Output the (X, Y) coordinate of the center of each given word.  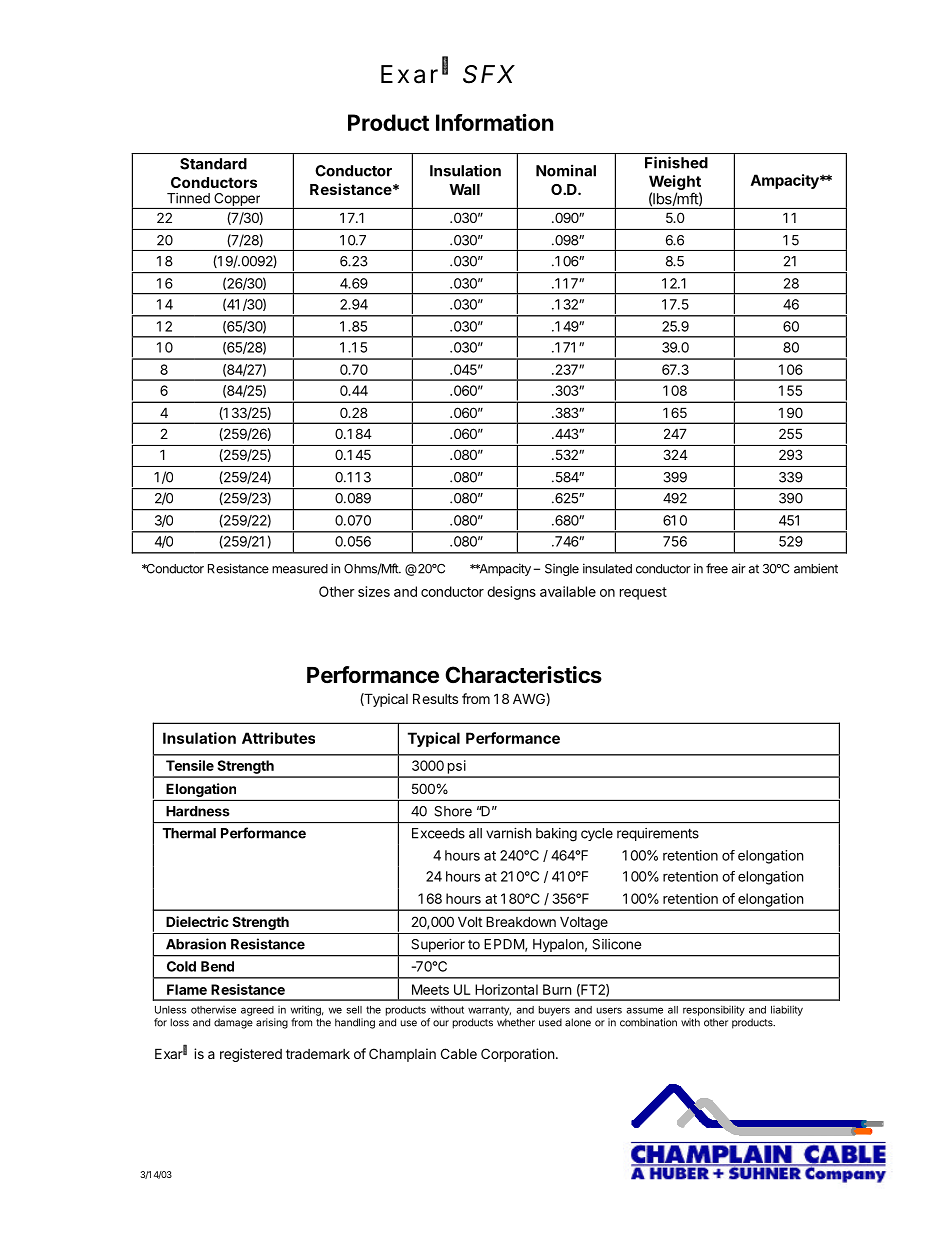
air (739, 568)
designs (511, 593)
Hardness (198, 811)
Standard (213, 164)
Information (494, 122)
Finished (676, 162)
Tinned (188, 198)
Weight (675, 184)
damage (233, 1023)
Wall (464, 189)
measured (300, 569)
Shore (453, 811)
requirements (658, 834)
